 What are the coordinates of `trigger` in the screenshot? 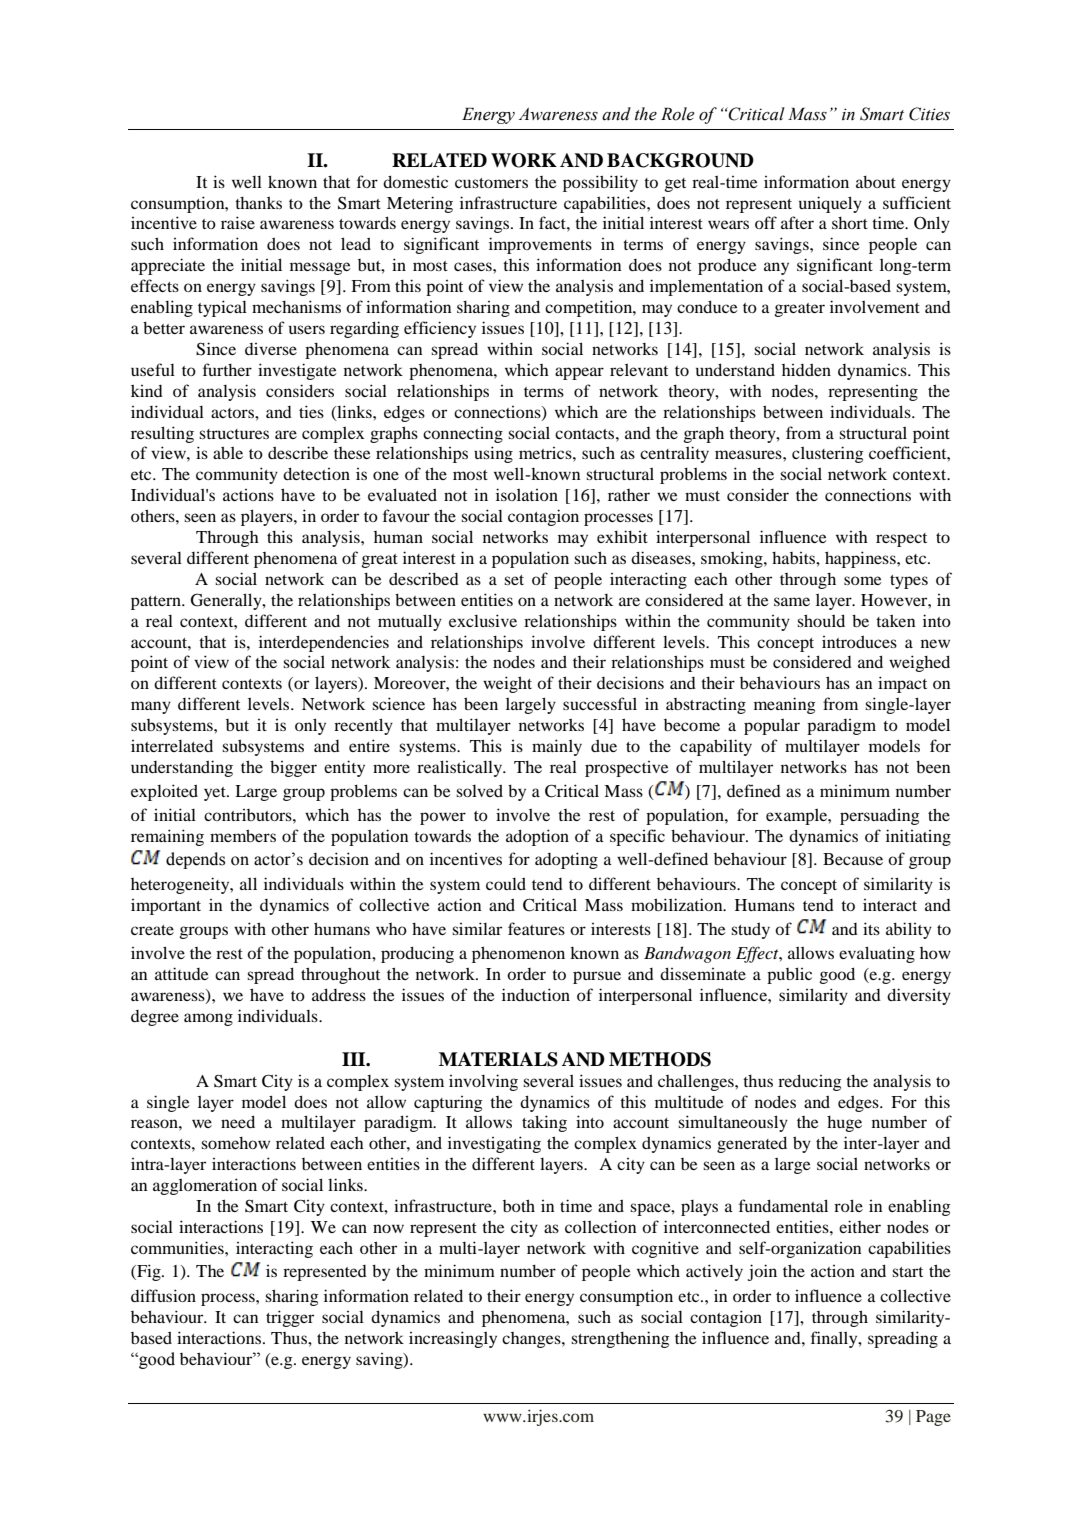 It's located at (290, 1318).
